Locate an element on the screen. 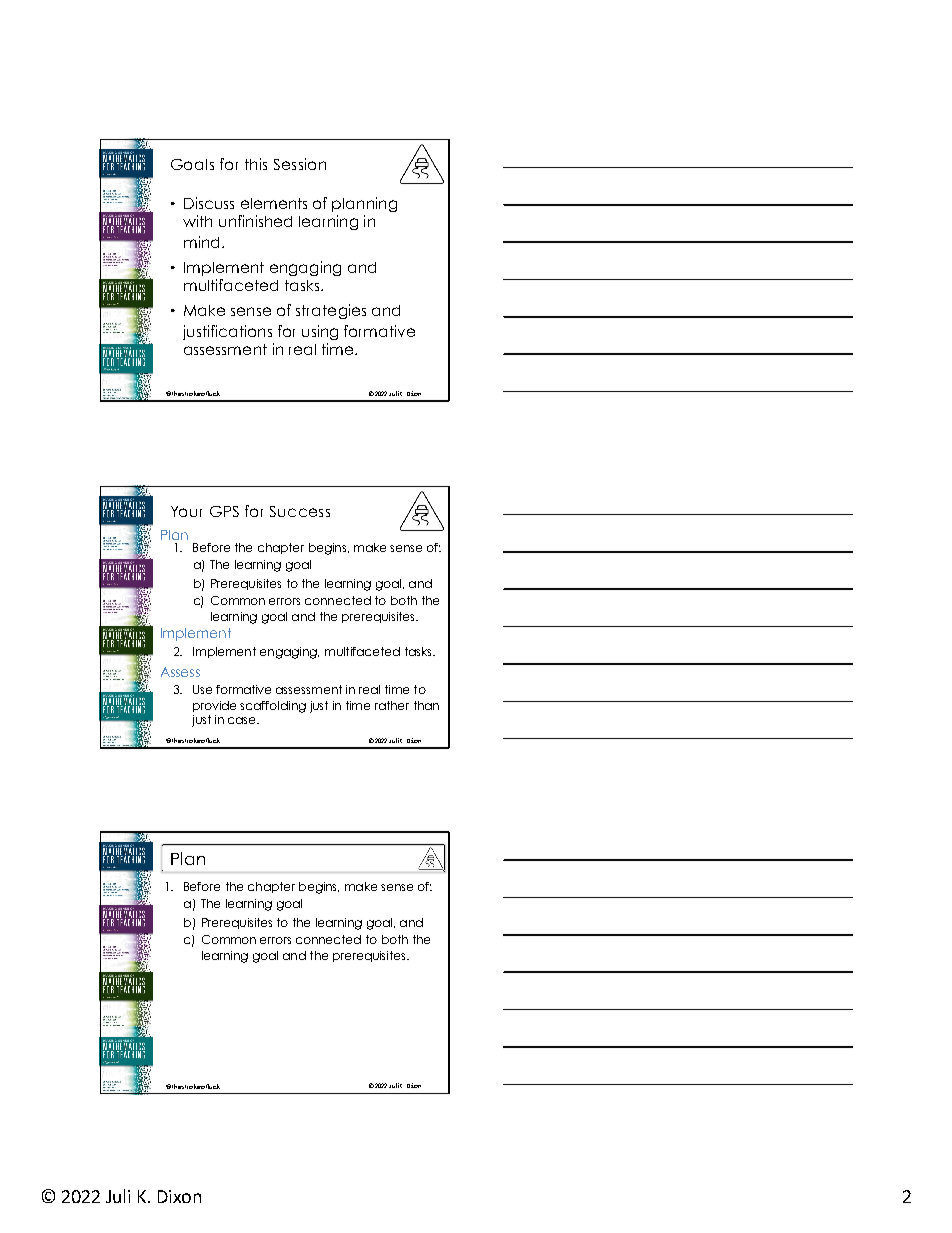 The width and height of the screenshot is (952, 1233). provide is located at coordinates (214, 706).
